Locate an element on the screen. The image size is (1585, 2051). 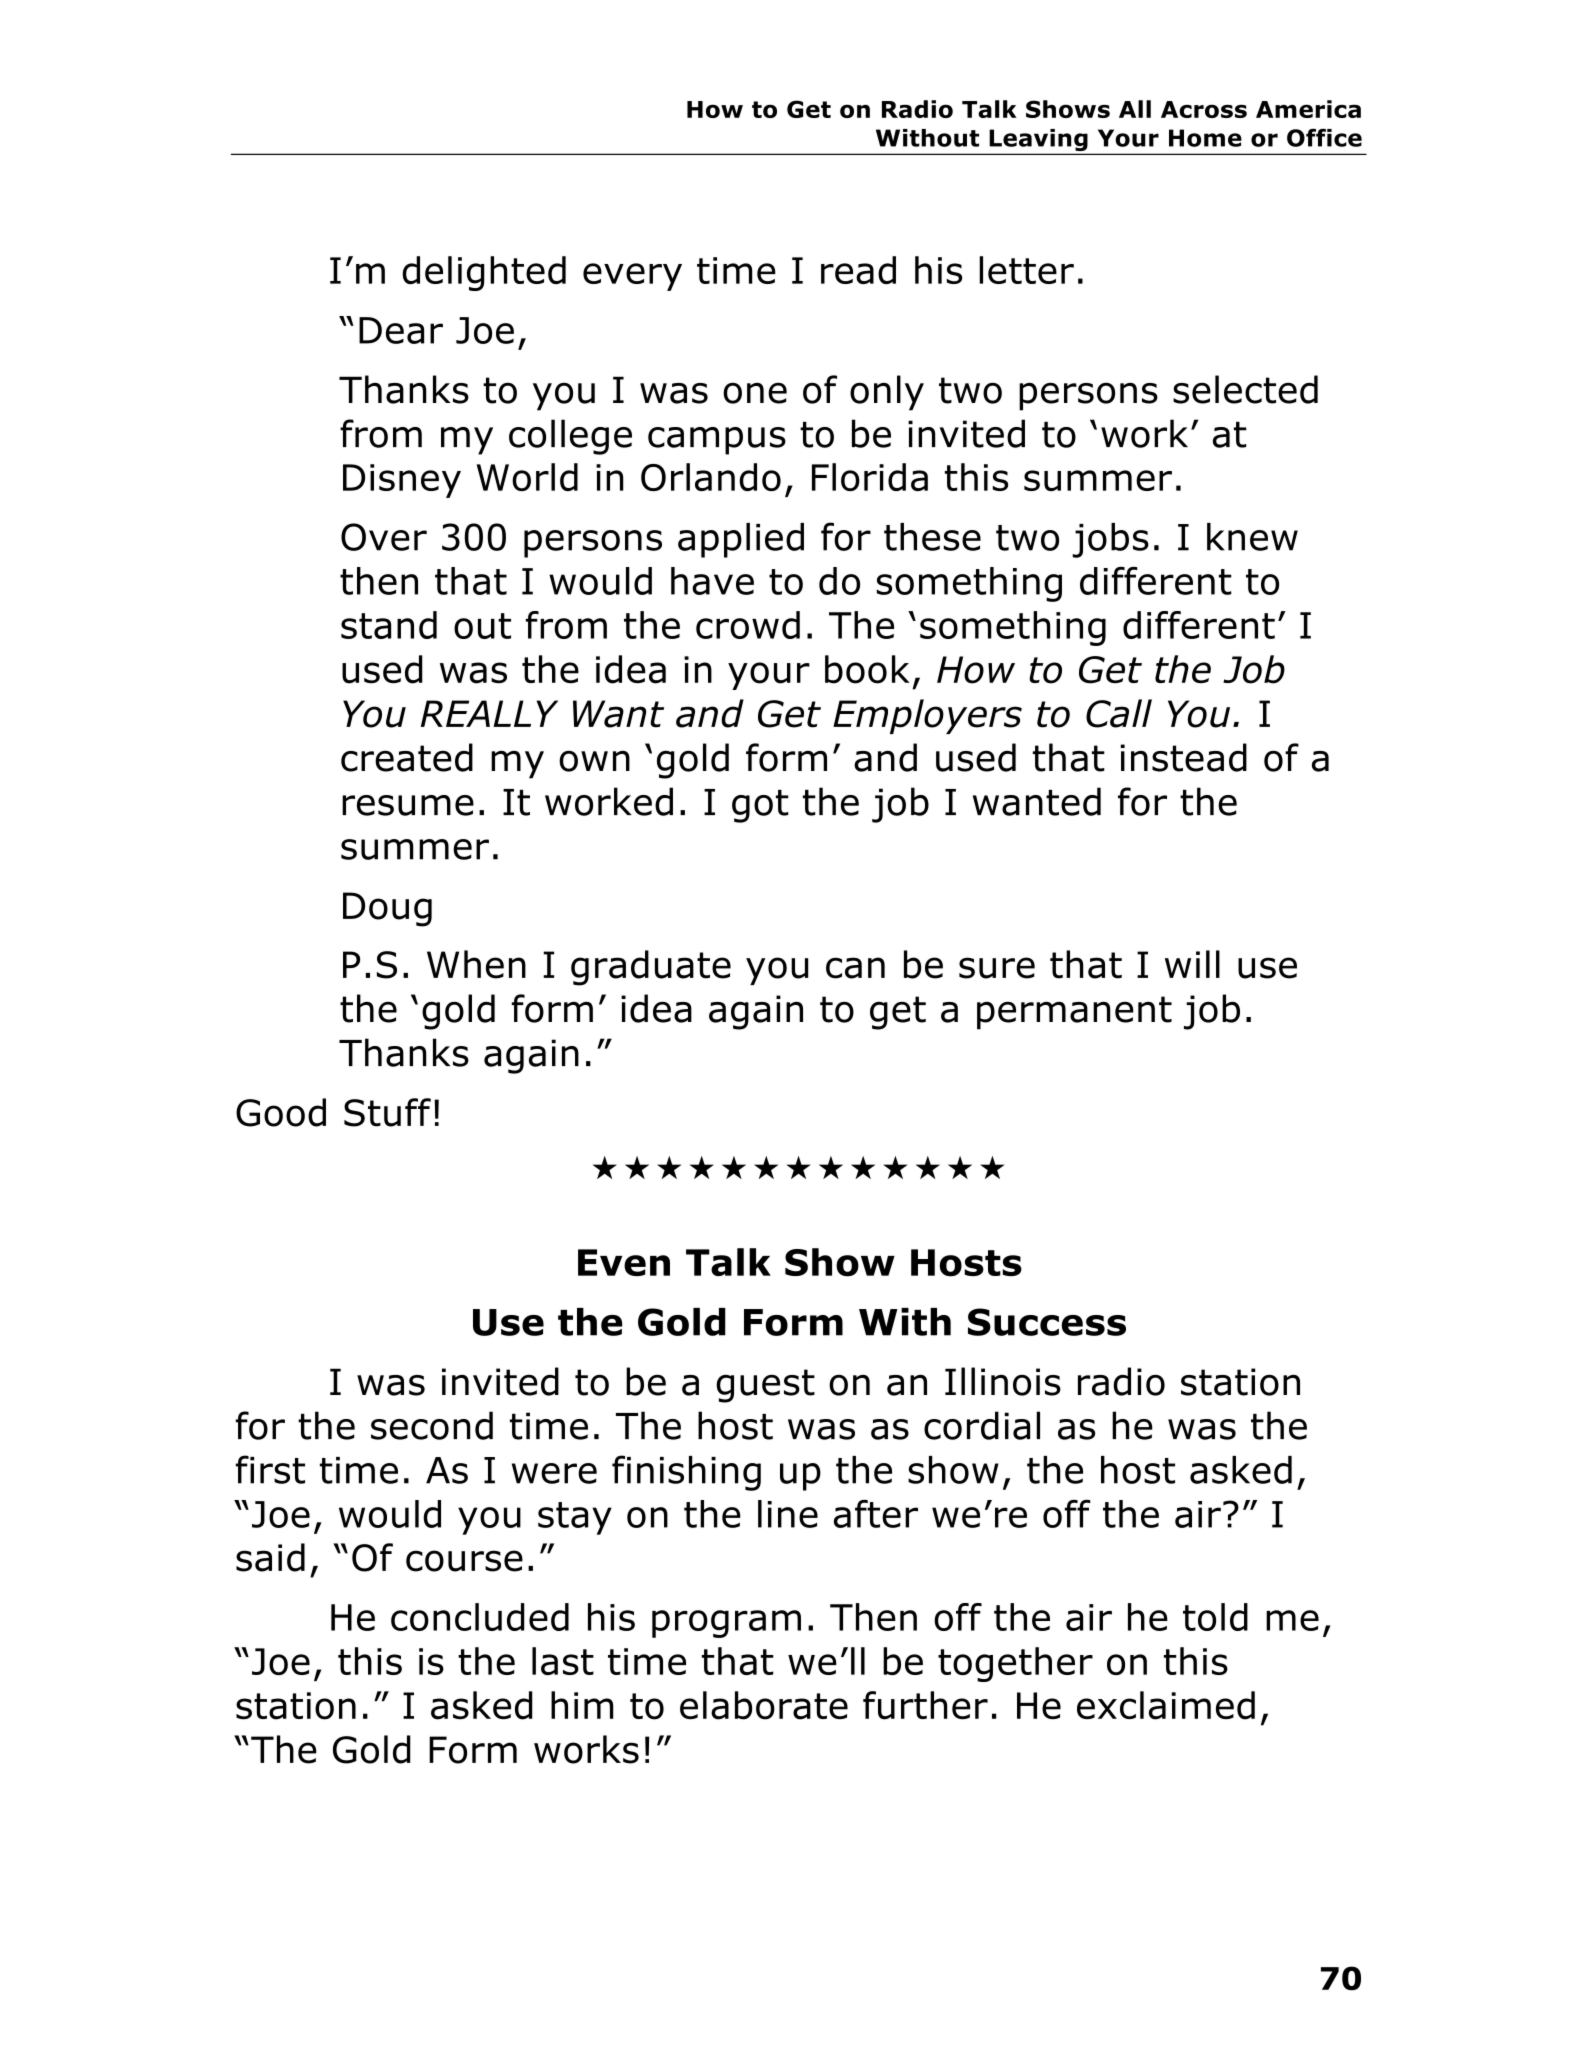
Even is located at coordinates (624, 1262).
